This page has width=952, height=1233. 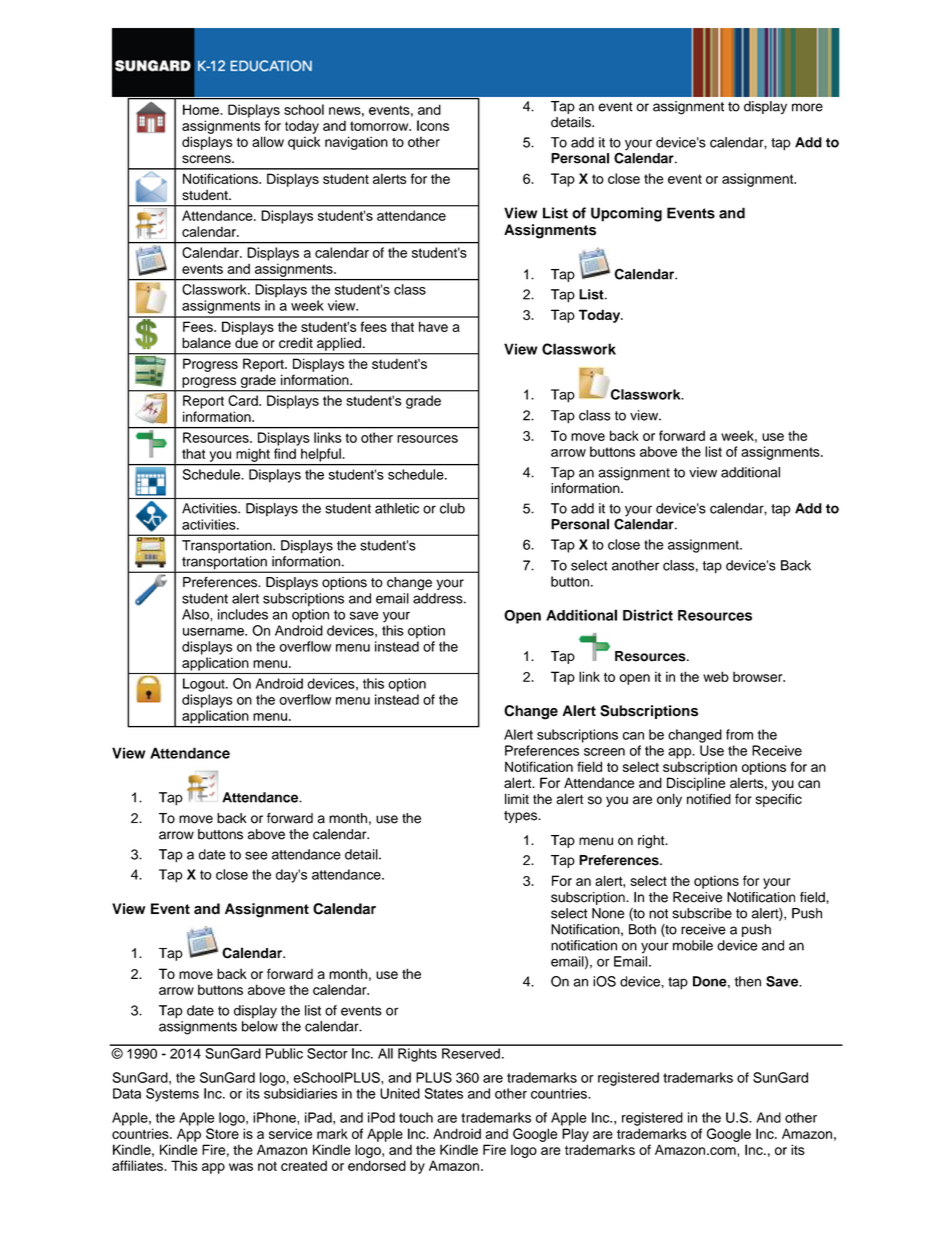 What do you see at coordinates (807, 107) in the page?
I see `more` at bounding box center [807, 107].
